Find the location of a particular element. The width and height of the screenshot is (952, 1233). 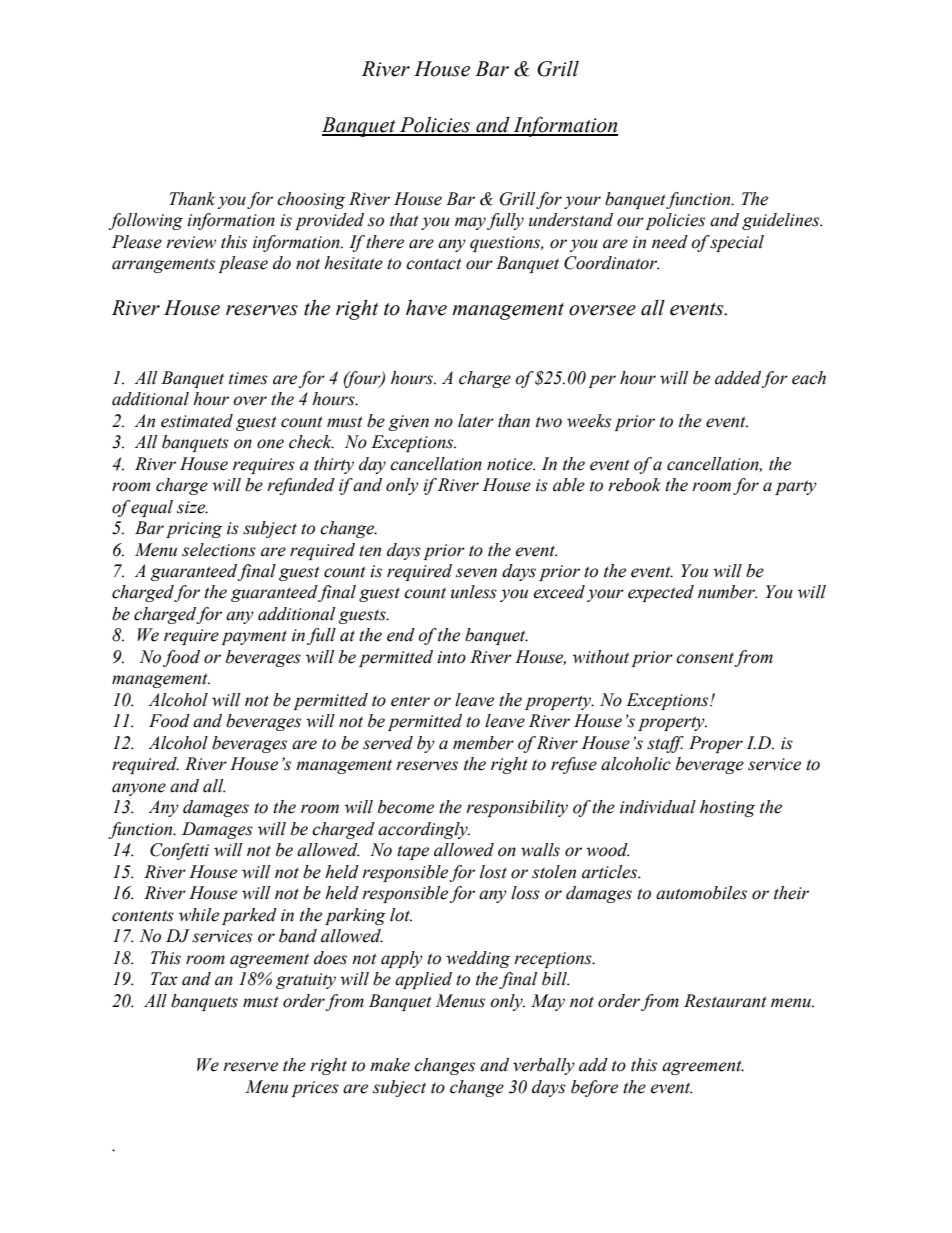

size is located at coordinates (192, 507).
